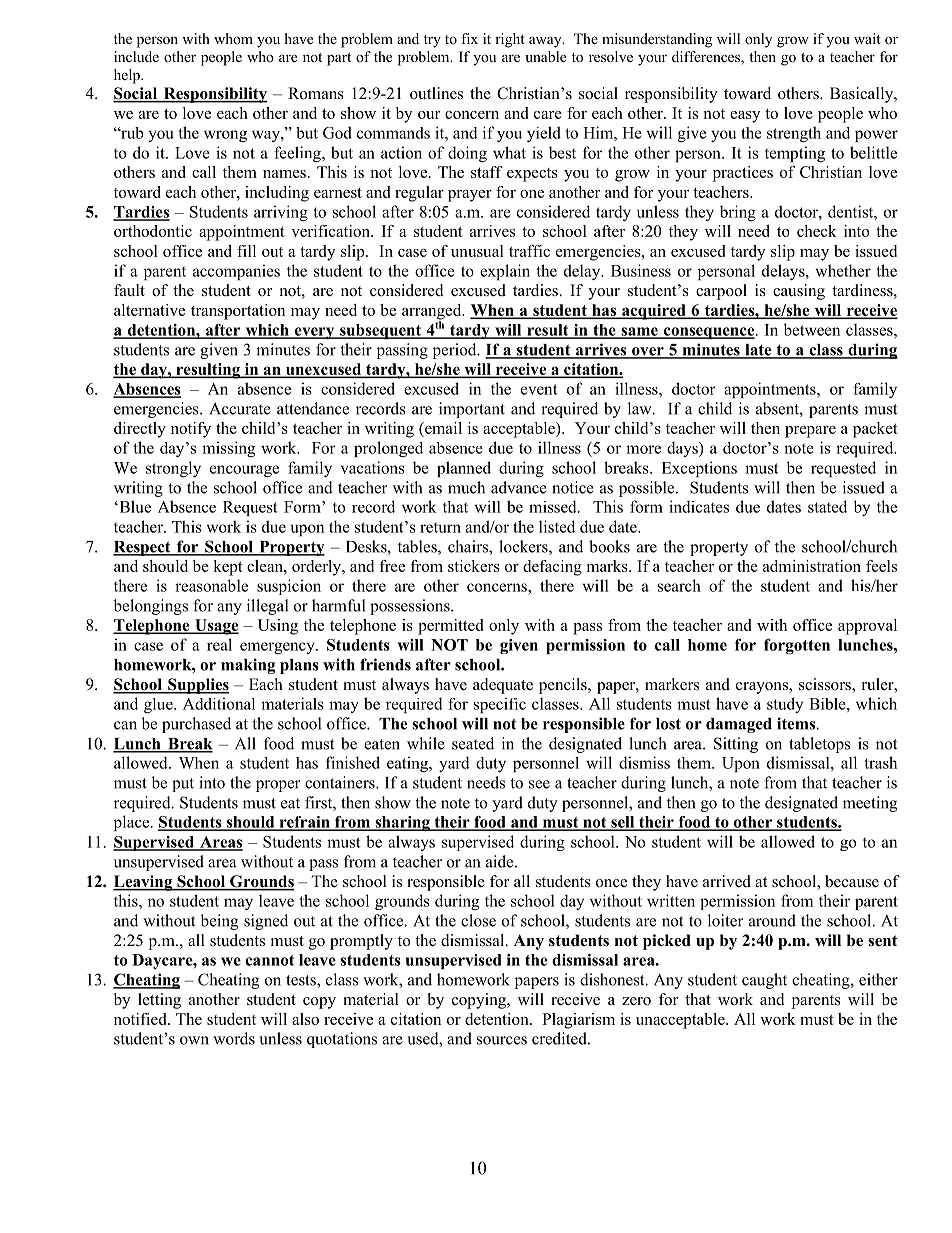 This screenshot has width=952, height=1233. What do you see at coordinates (234, 1038) in the screenshot?
I see `words` at bounding box center [234, 1038].
